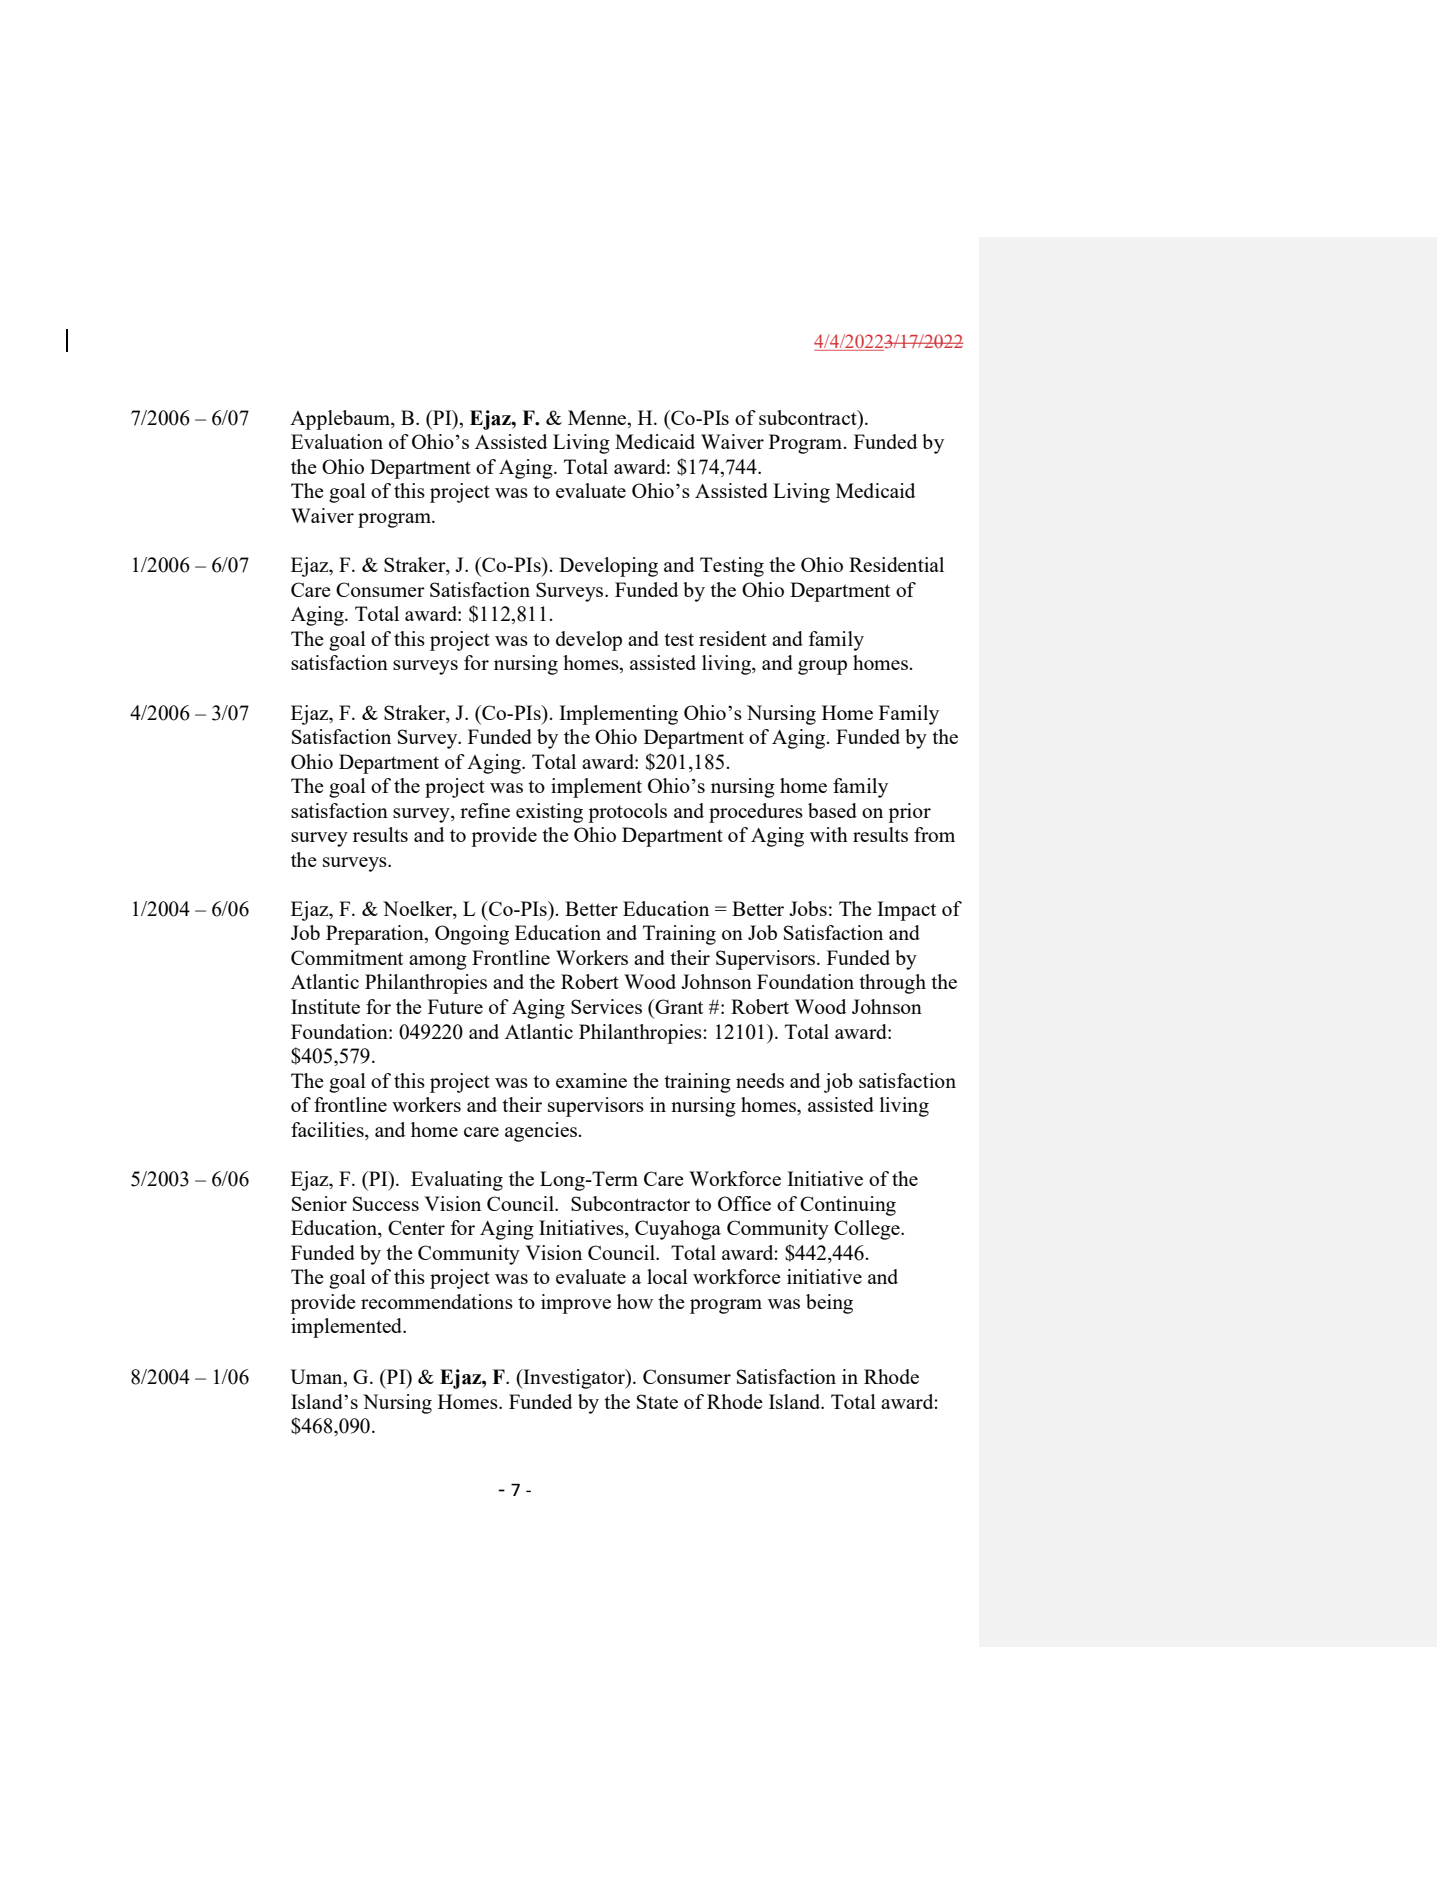 The width and height of the document is (1455, 1883). I want to click on State, so click(657, 1401).
